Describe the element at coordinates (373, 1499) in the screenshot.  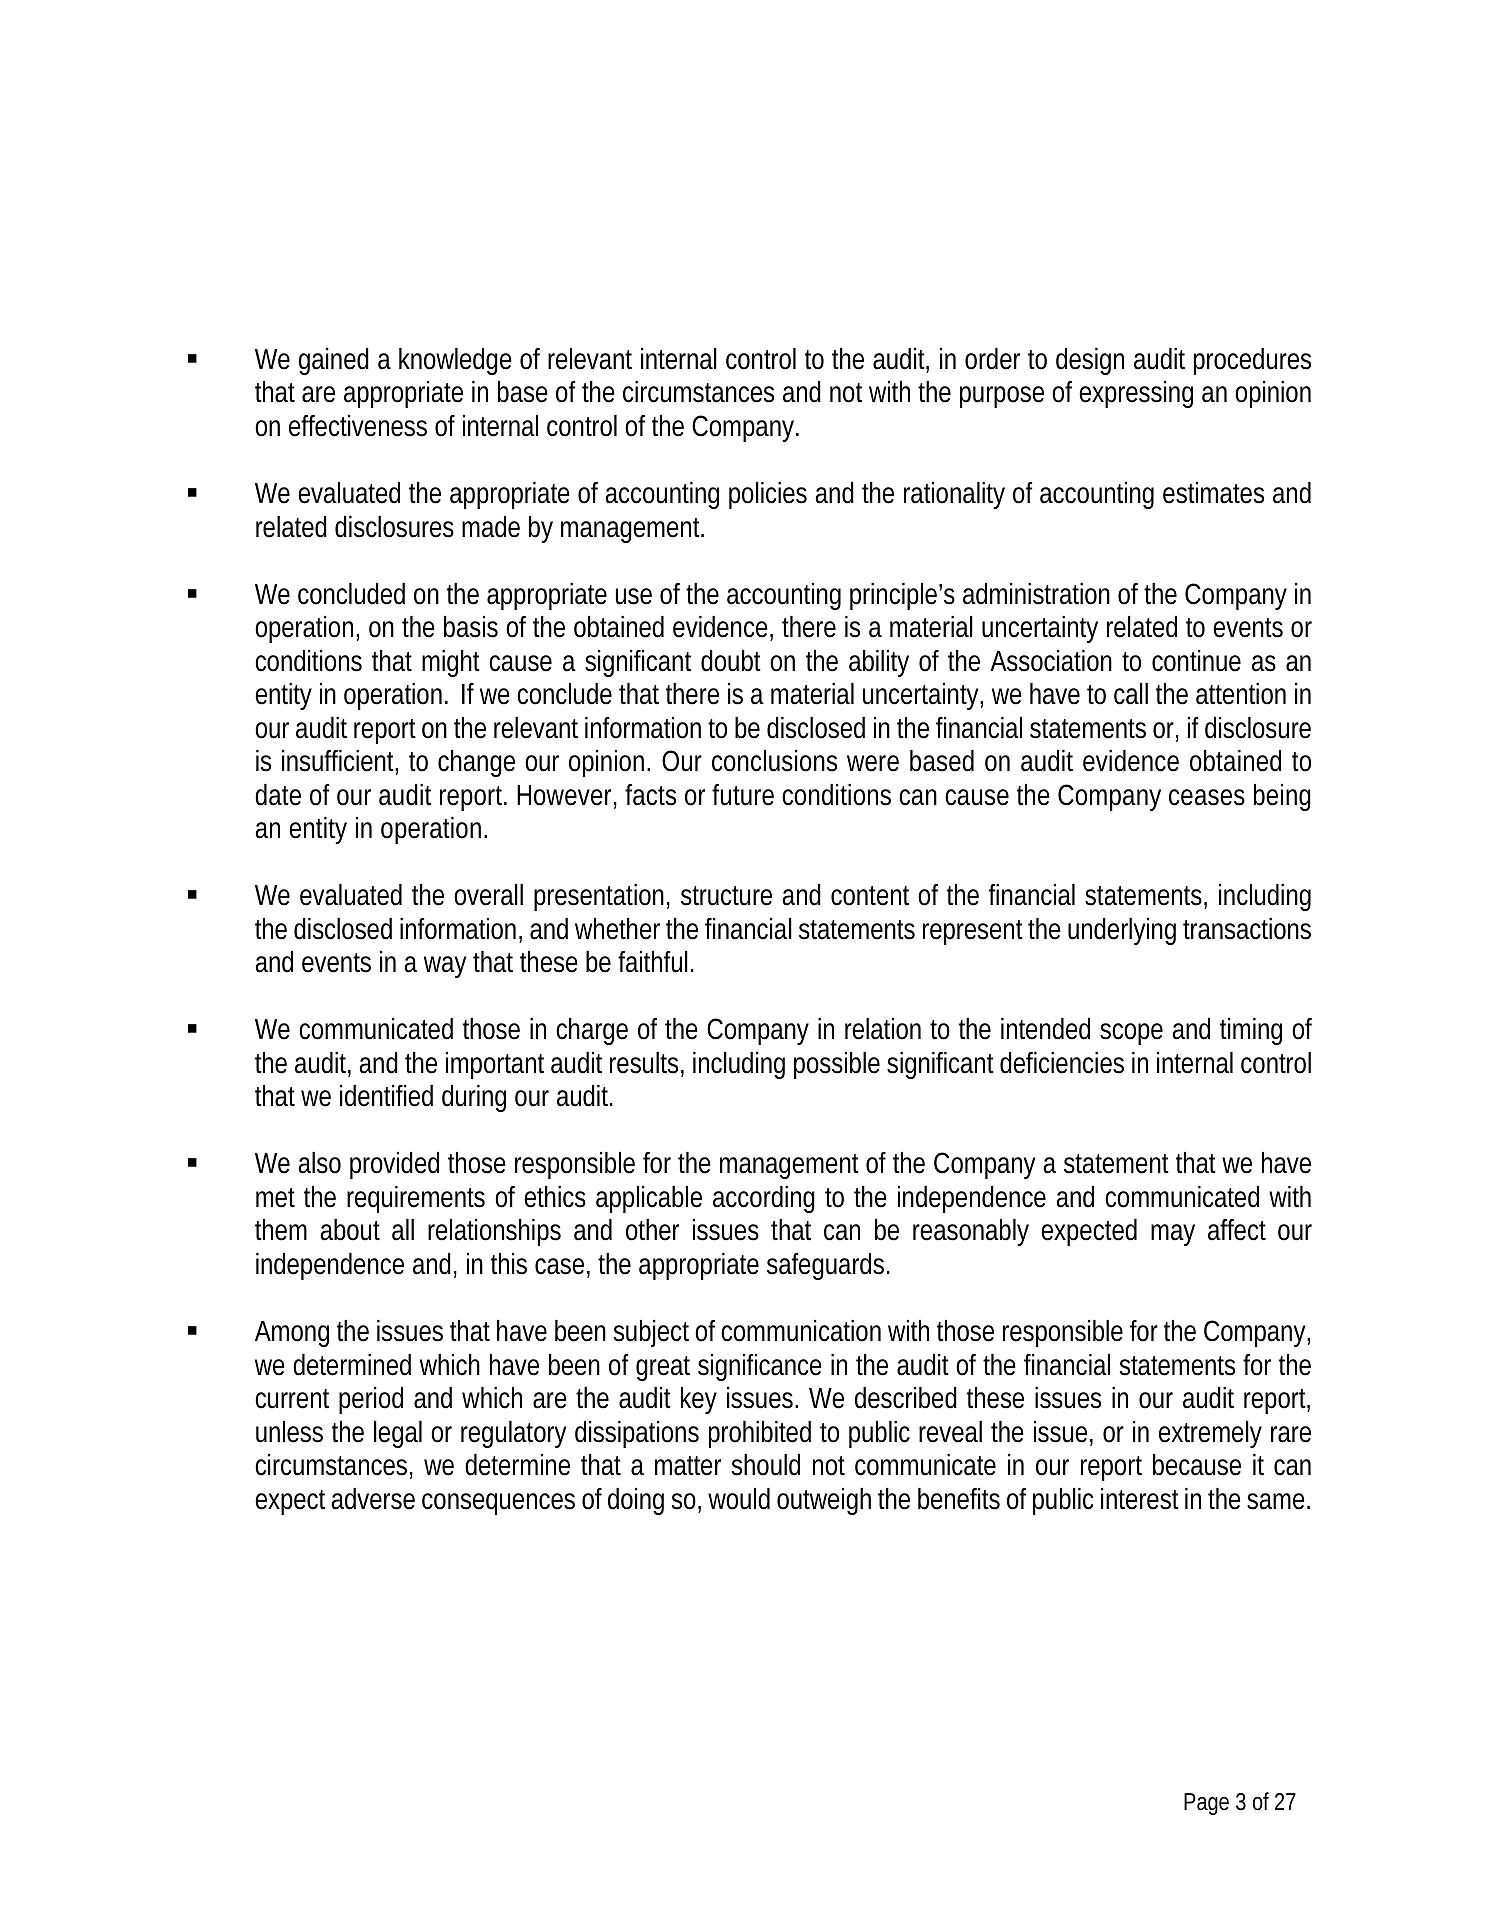
I see `adverse` at that location.
